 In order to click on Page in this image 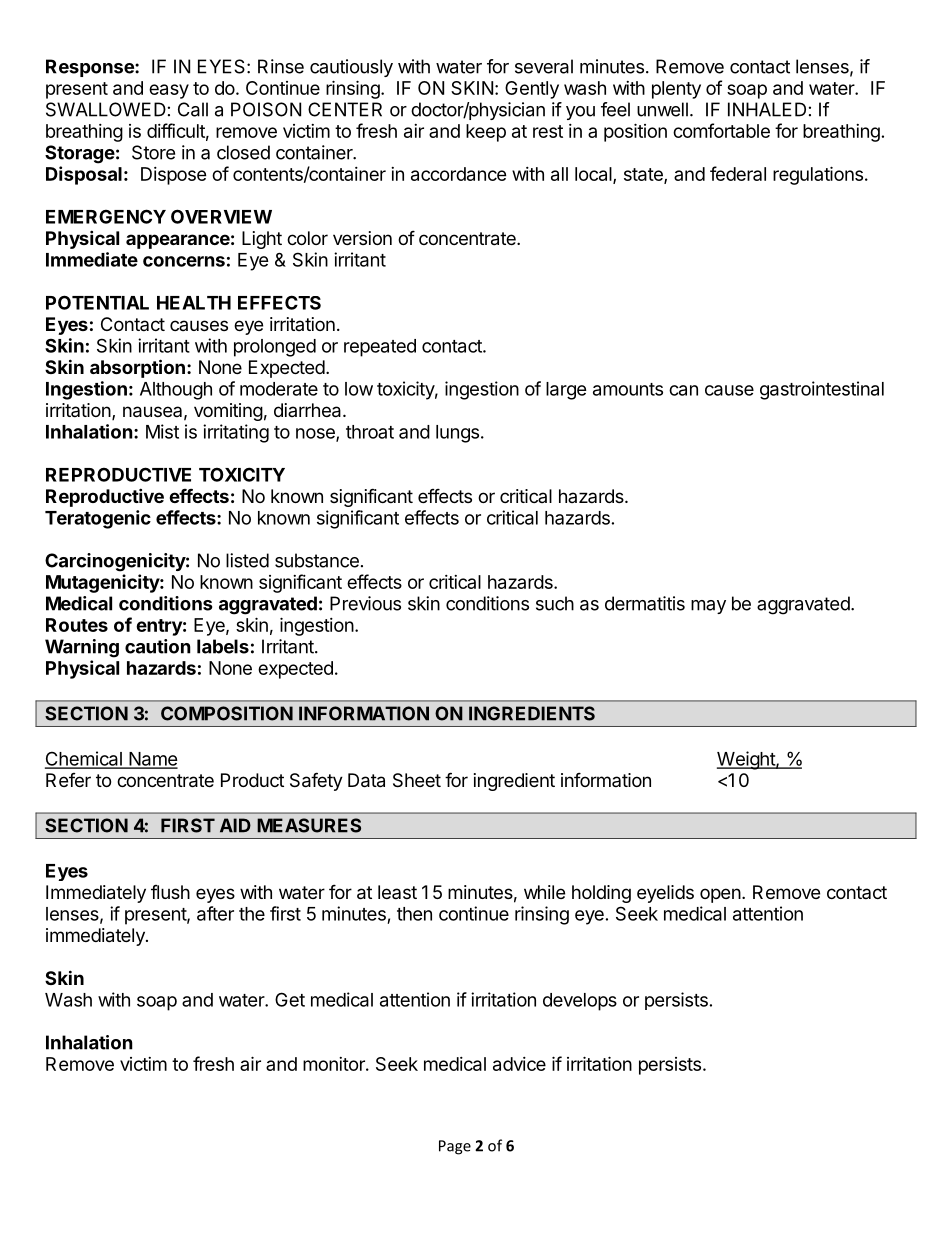, I will do `click(455, 1147)`.
